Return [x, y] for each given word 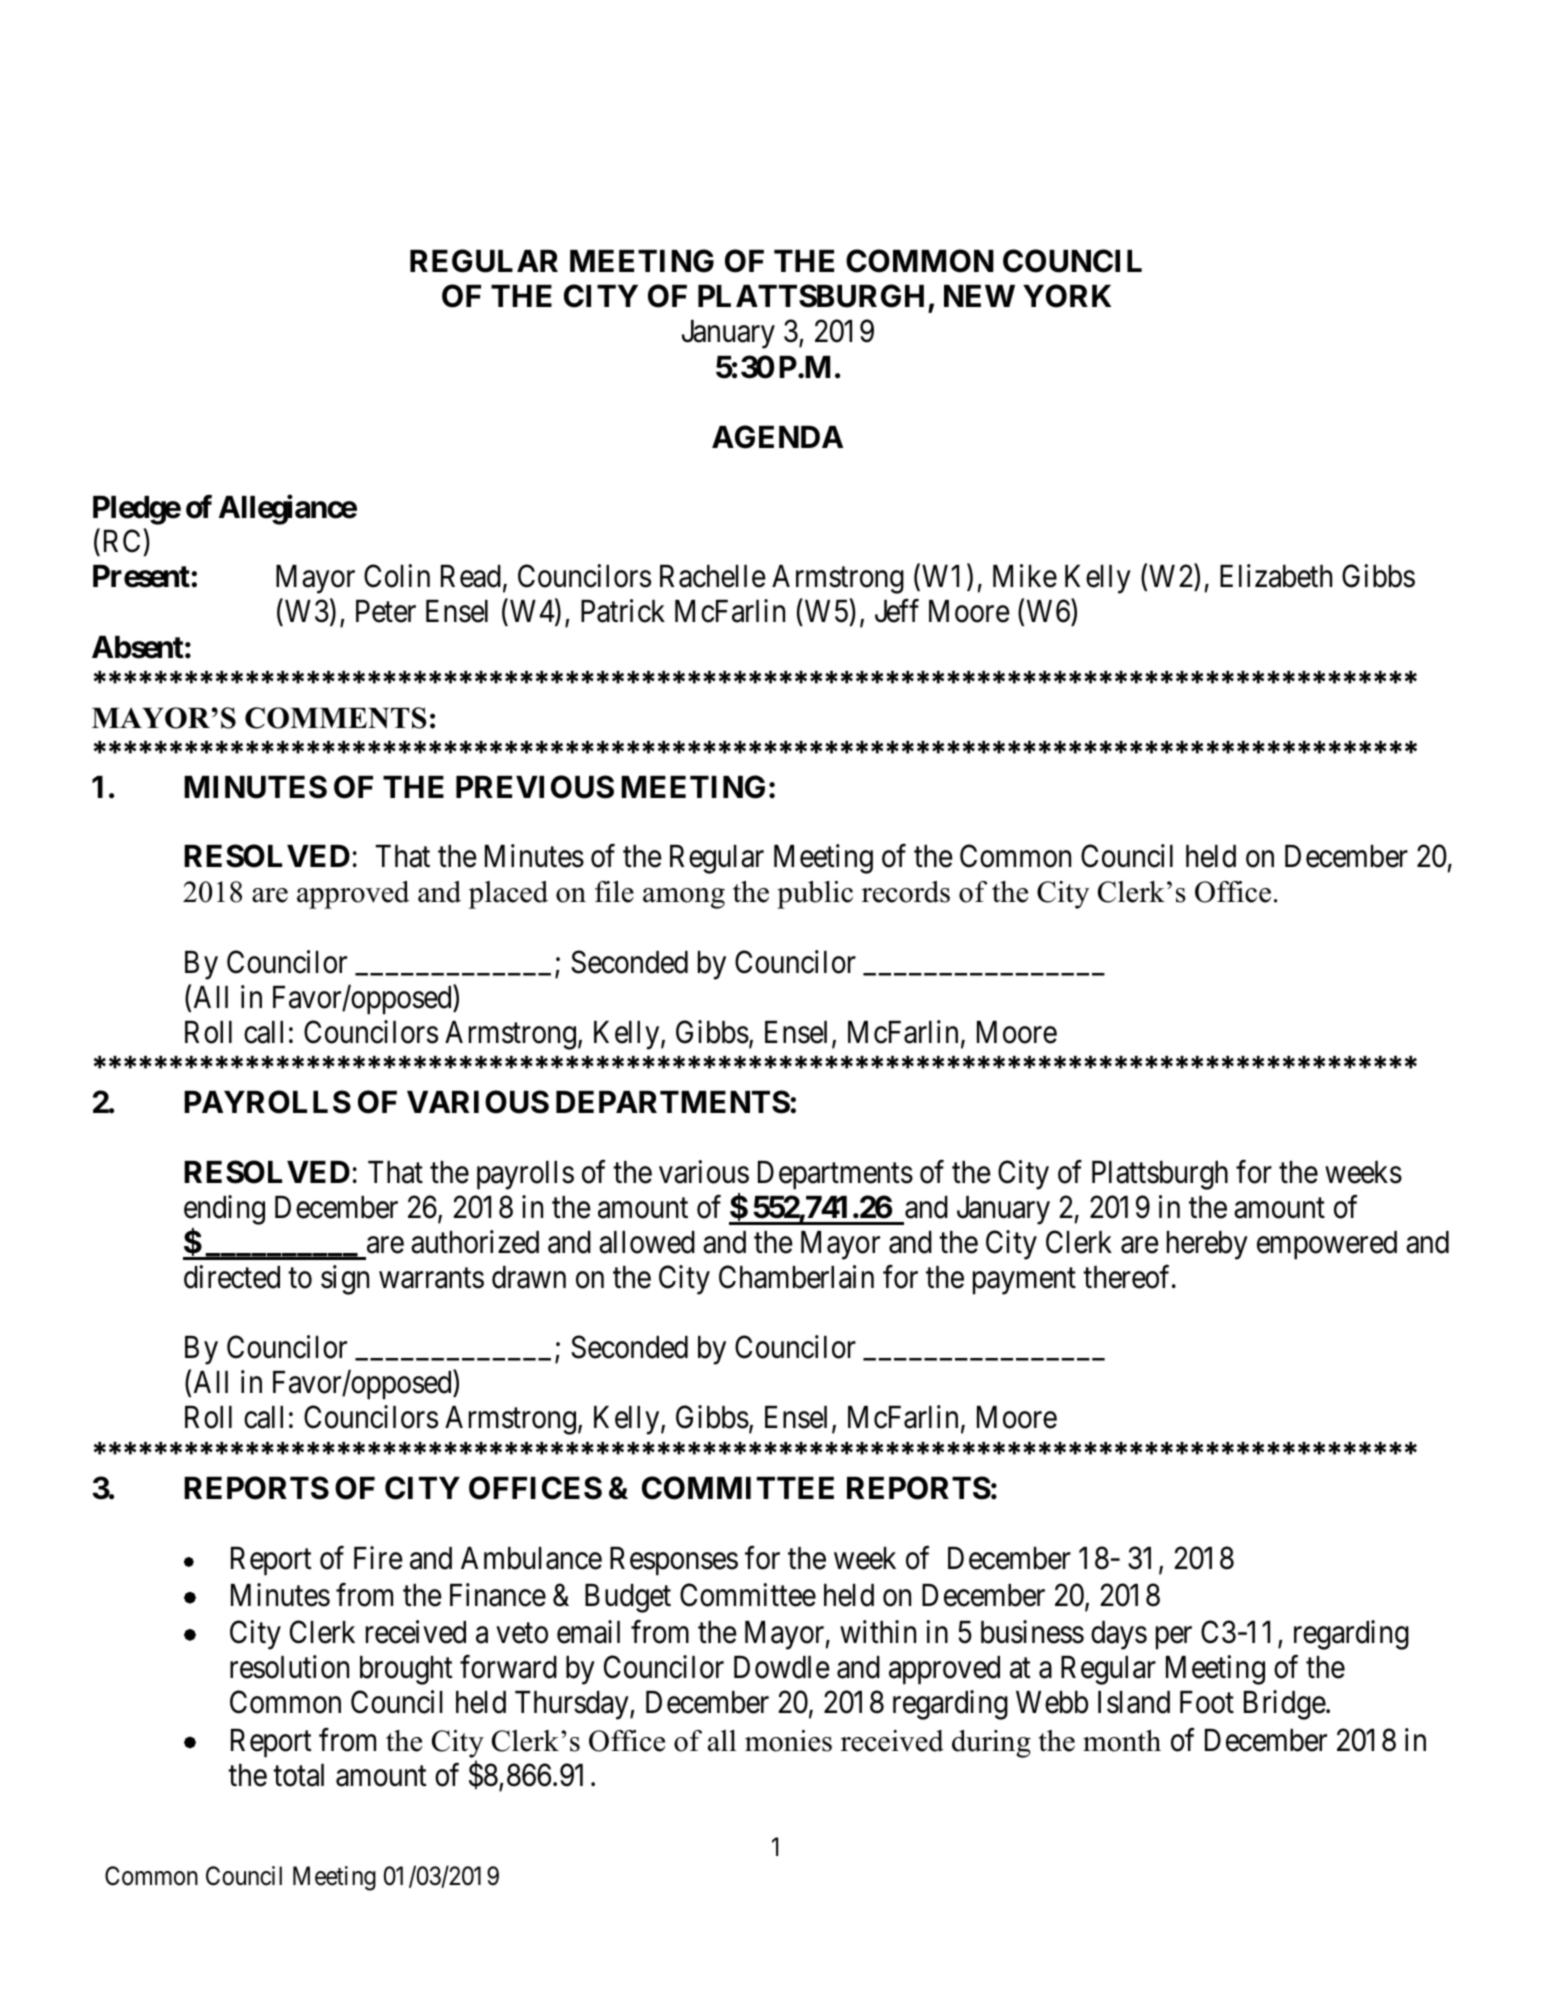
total [298, 1775]
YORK [1067, 296]
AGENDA [777, 437]
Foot [1207, 1702]
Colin [397, 576]
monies [788, 1741]
